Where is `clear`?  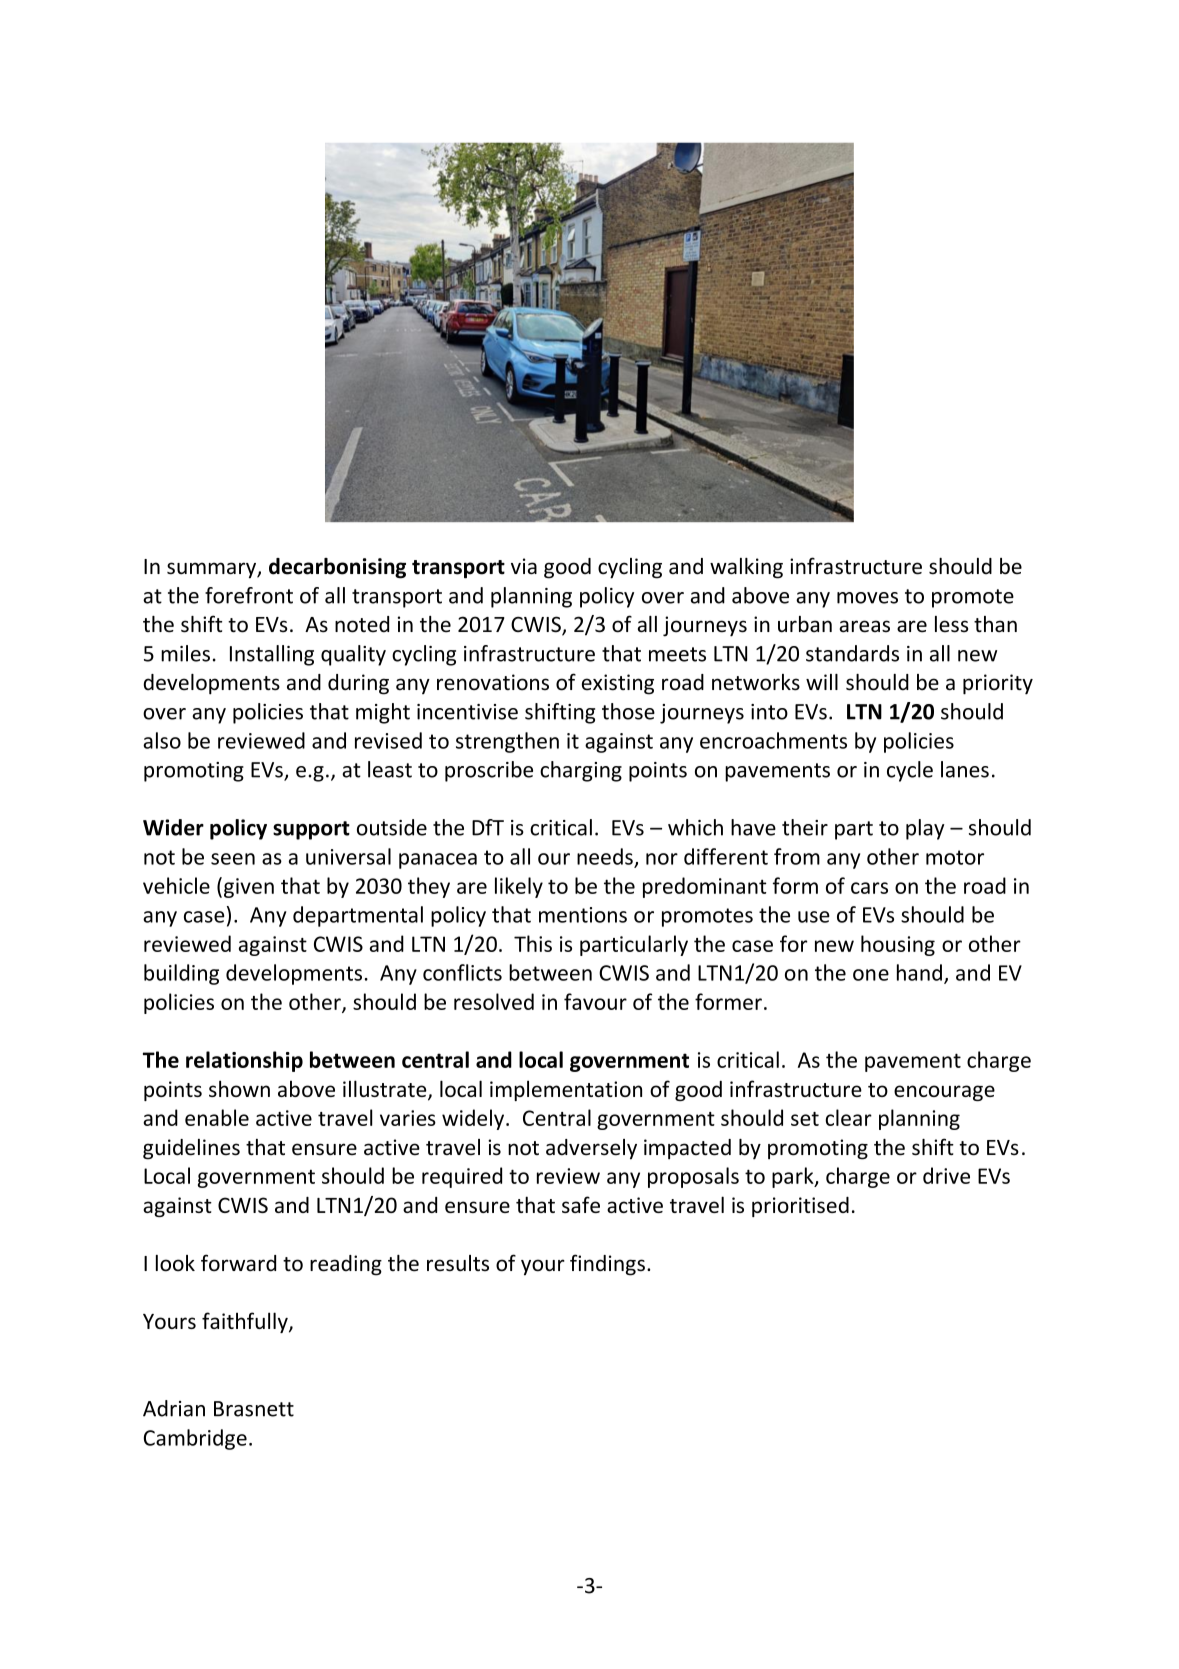
clear is located at coordinates (848, 1117).
